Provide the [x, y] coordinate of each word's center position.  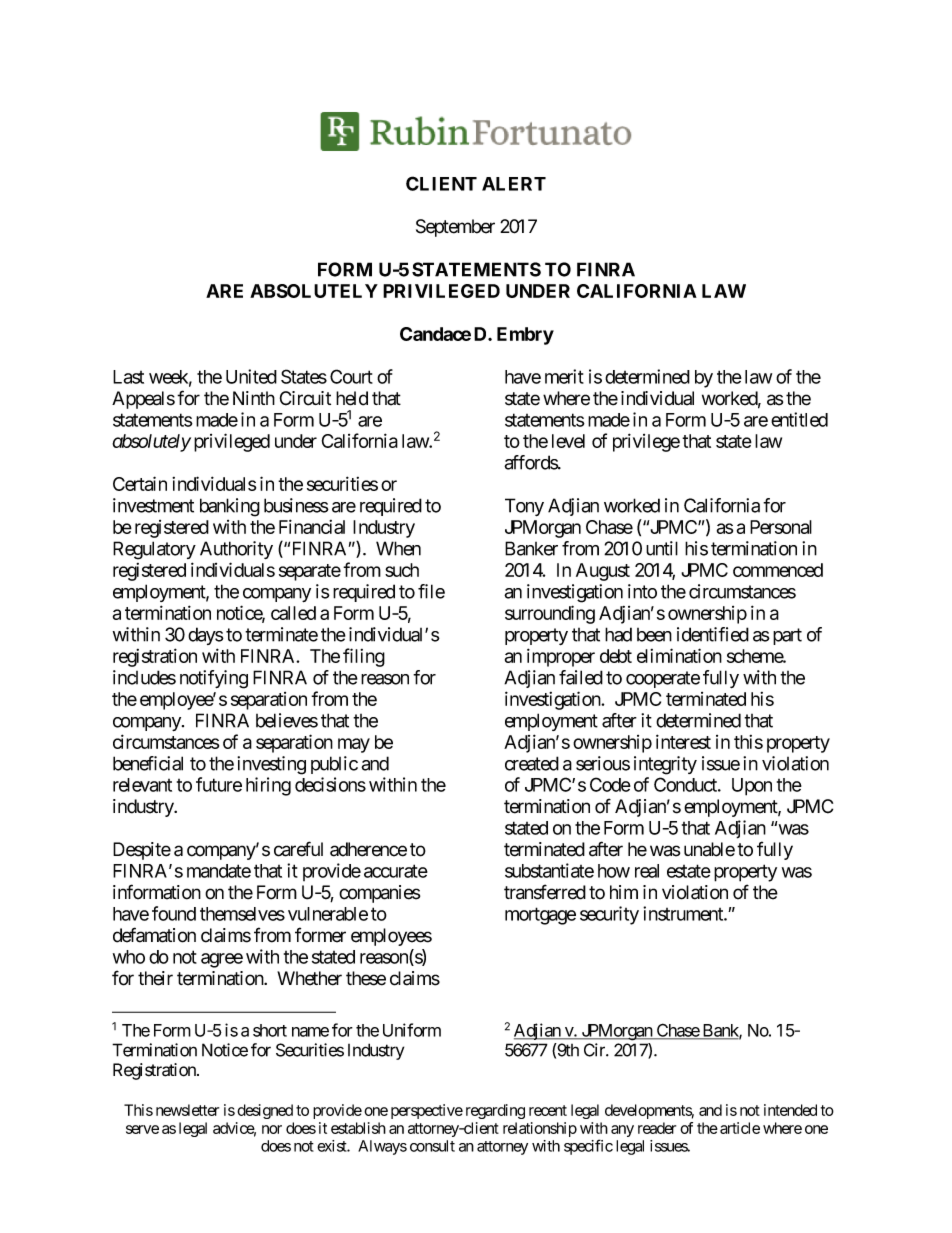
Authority [236, 550]
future [219, 784]
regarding [495, 1111]
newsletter [187, 1110]
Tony [524, 507]
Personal [781, 527]
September [455, 228]
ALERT [514, 184]
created [532, 763]
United [251, 376]
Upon [752, 787]
